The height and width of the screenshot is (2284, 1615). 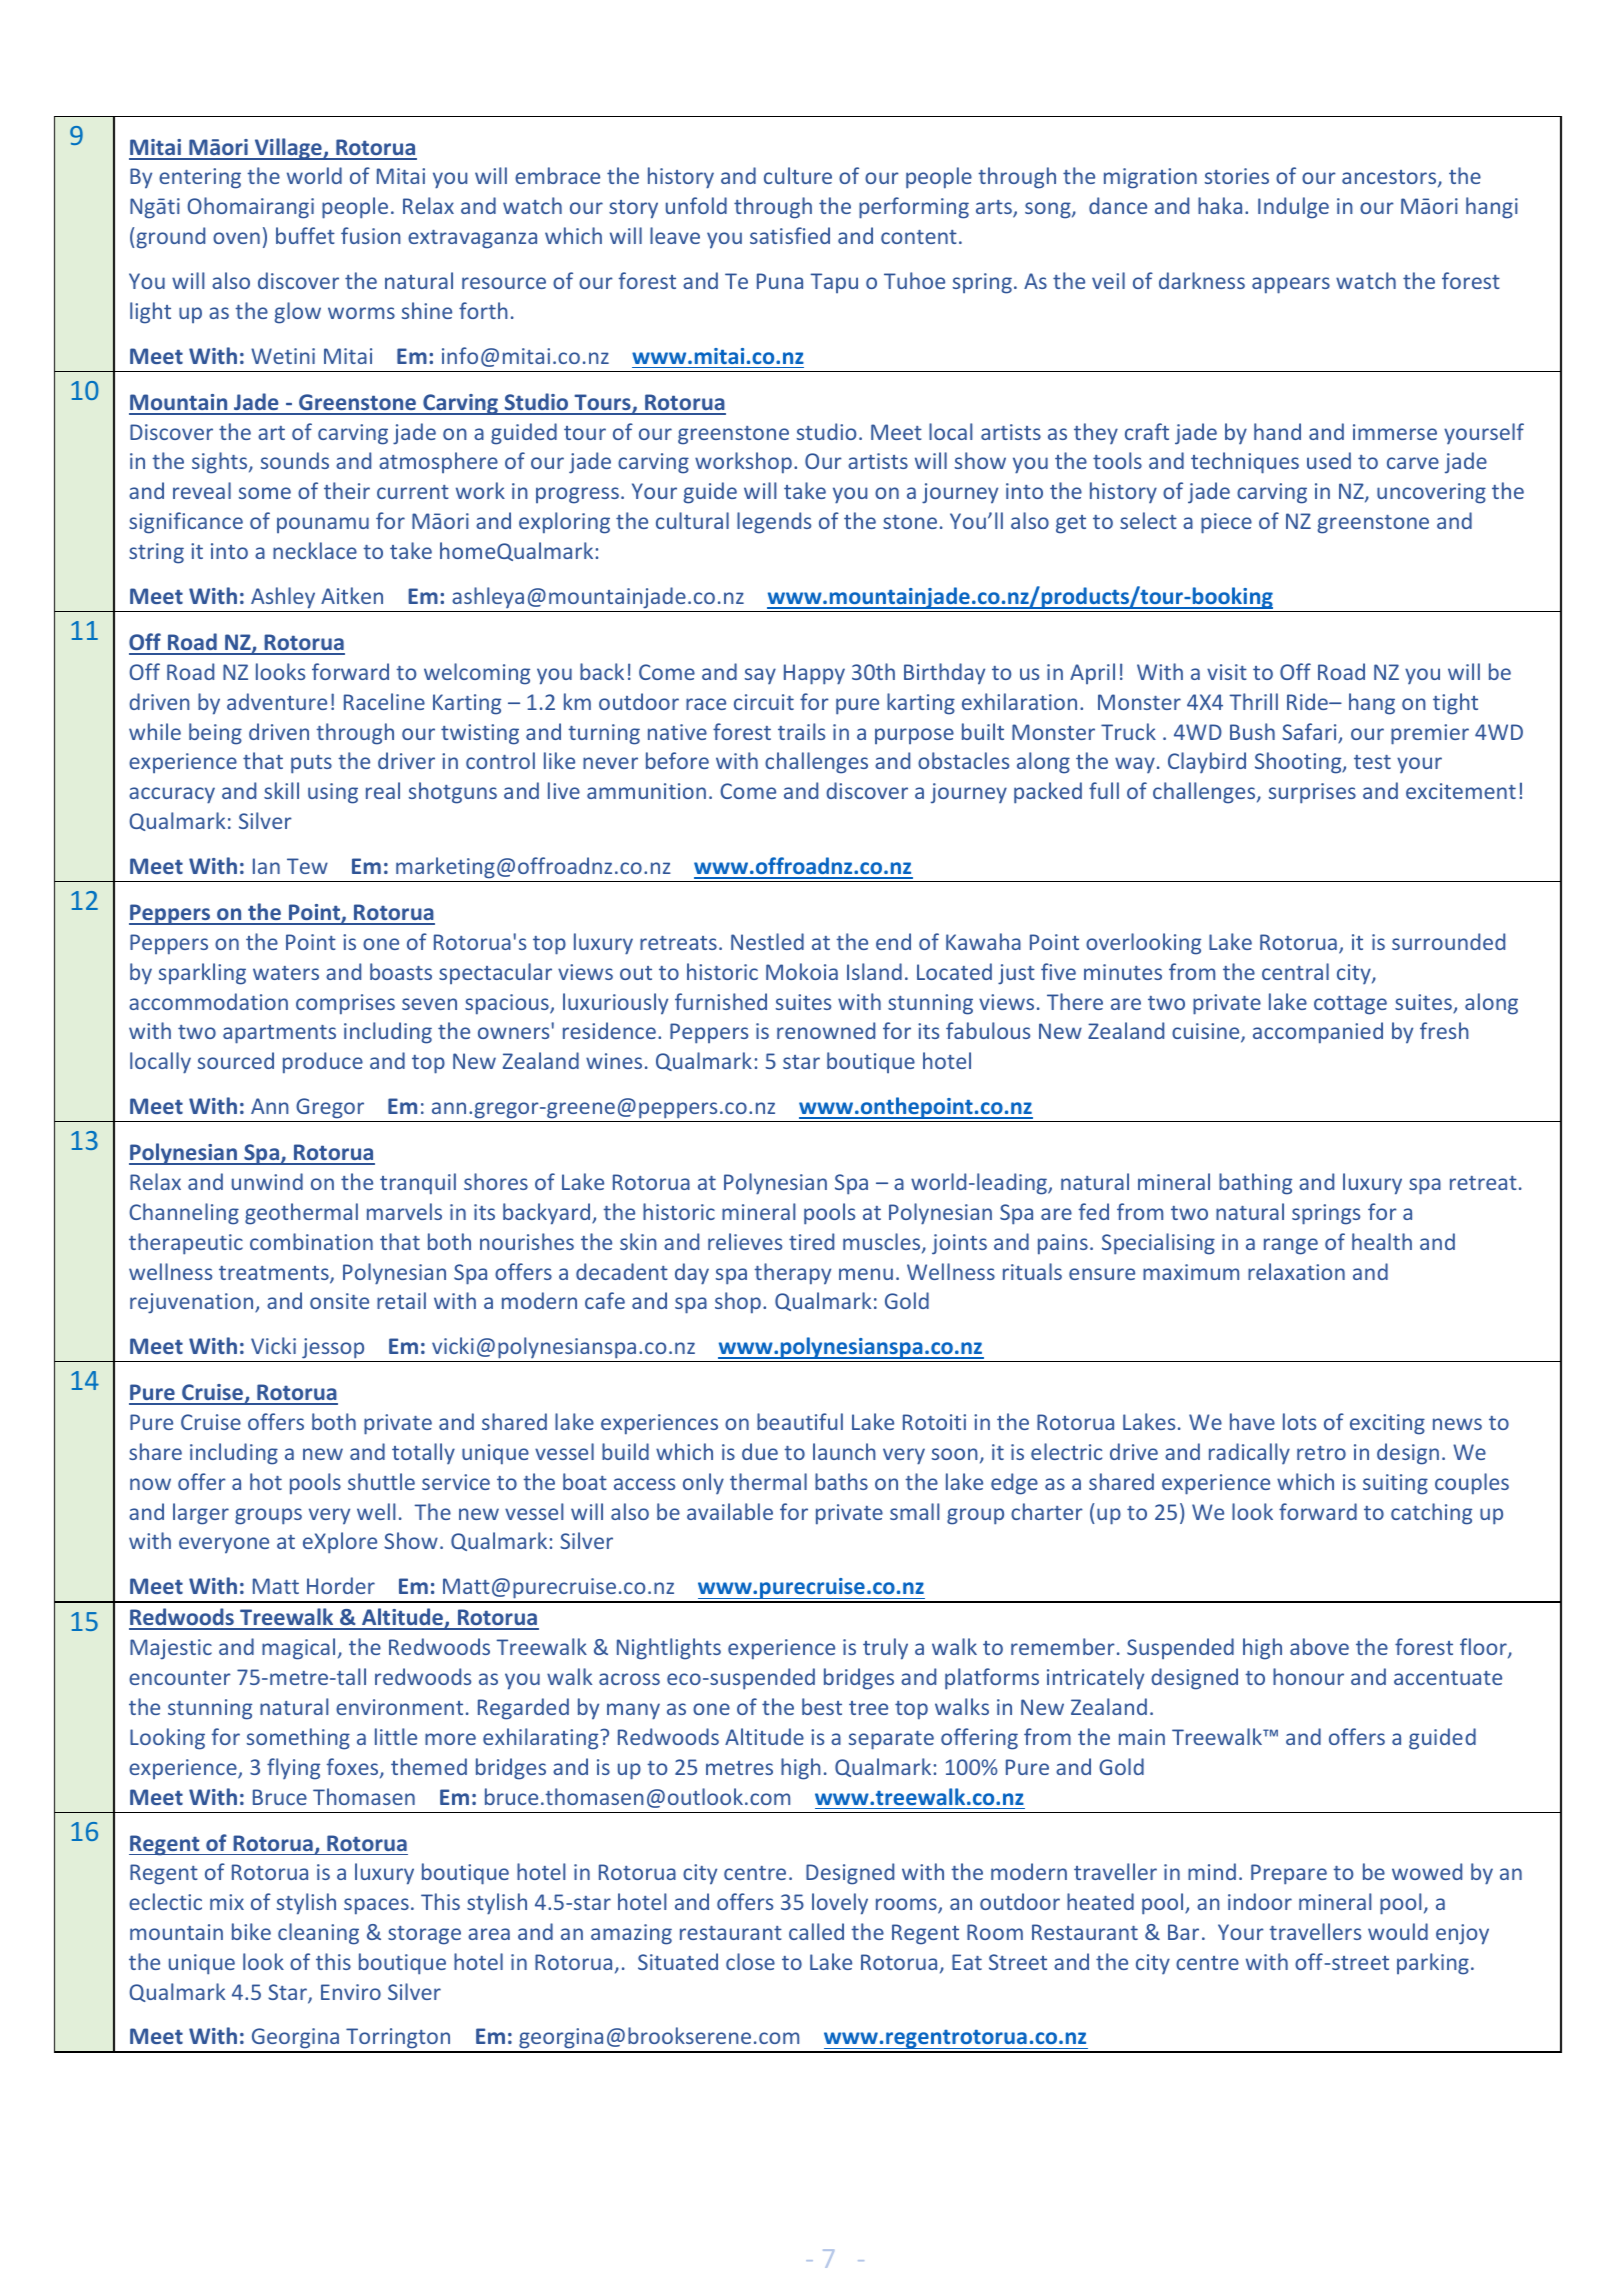 I want to click on Indulge, so click(x=1293, y=208).
